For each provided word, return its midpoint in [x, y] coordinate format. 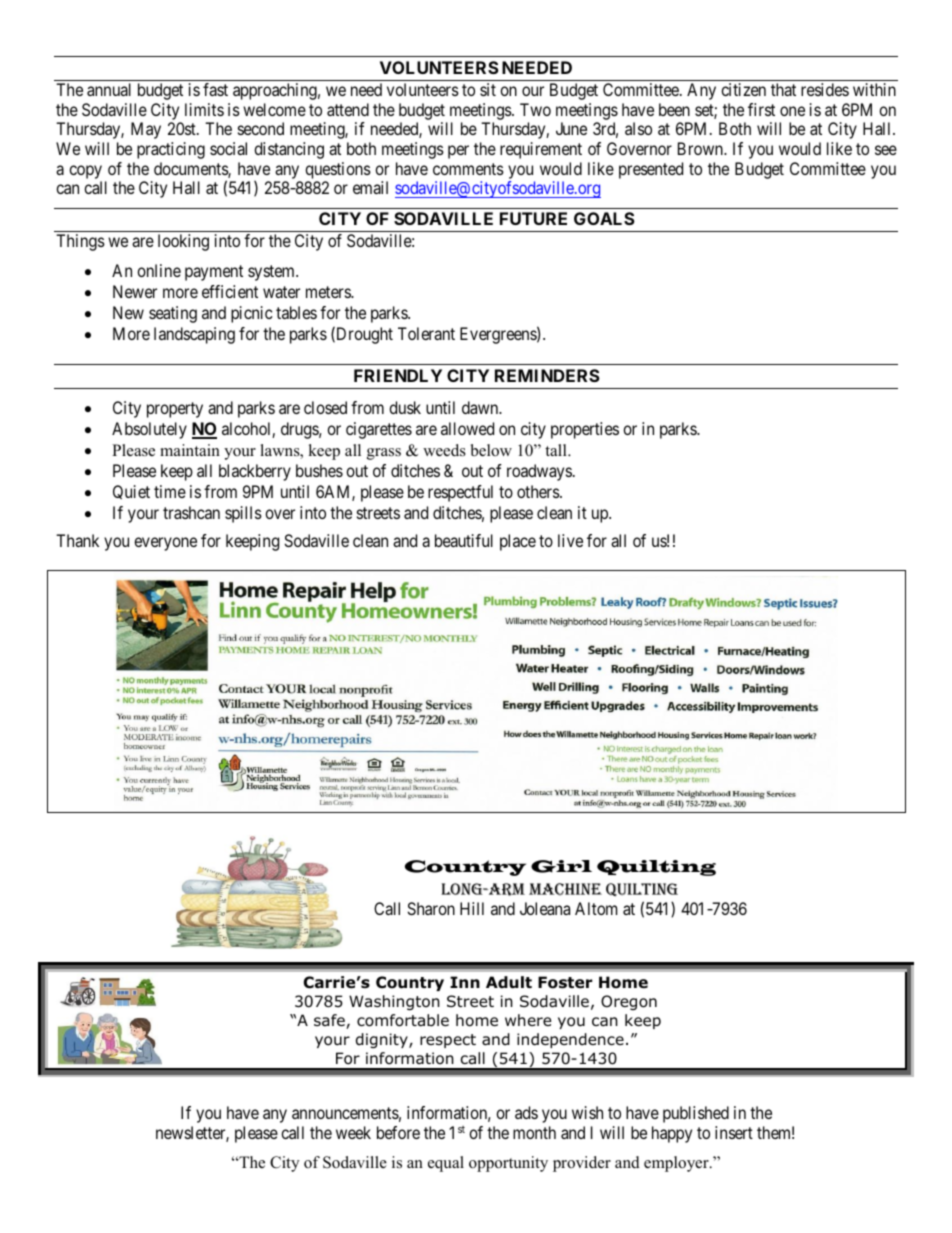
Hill [472, 908]
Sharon [431, 908]
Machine [565, 889]
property [175, 410]
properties [585, 430]
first [761, 109]
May [146, 130]
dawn [481, 407]
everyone [165, 544]
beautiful [464, 540]
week [353, 1132]
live [570, 540]
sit [488, 89]
